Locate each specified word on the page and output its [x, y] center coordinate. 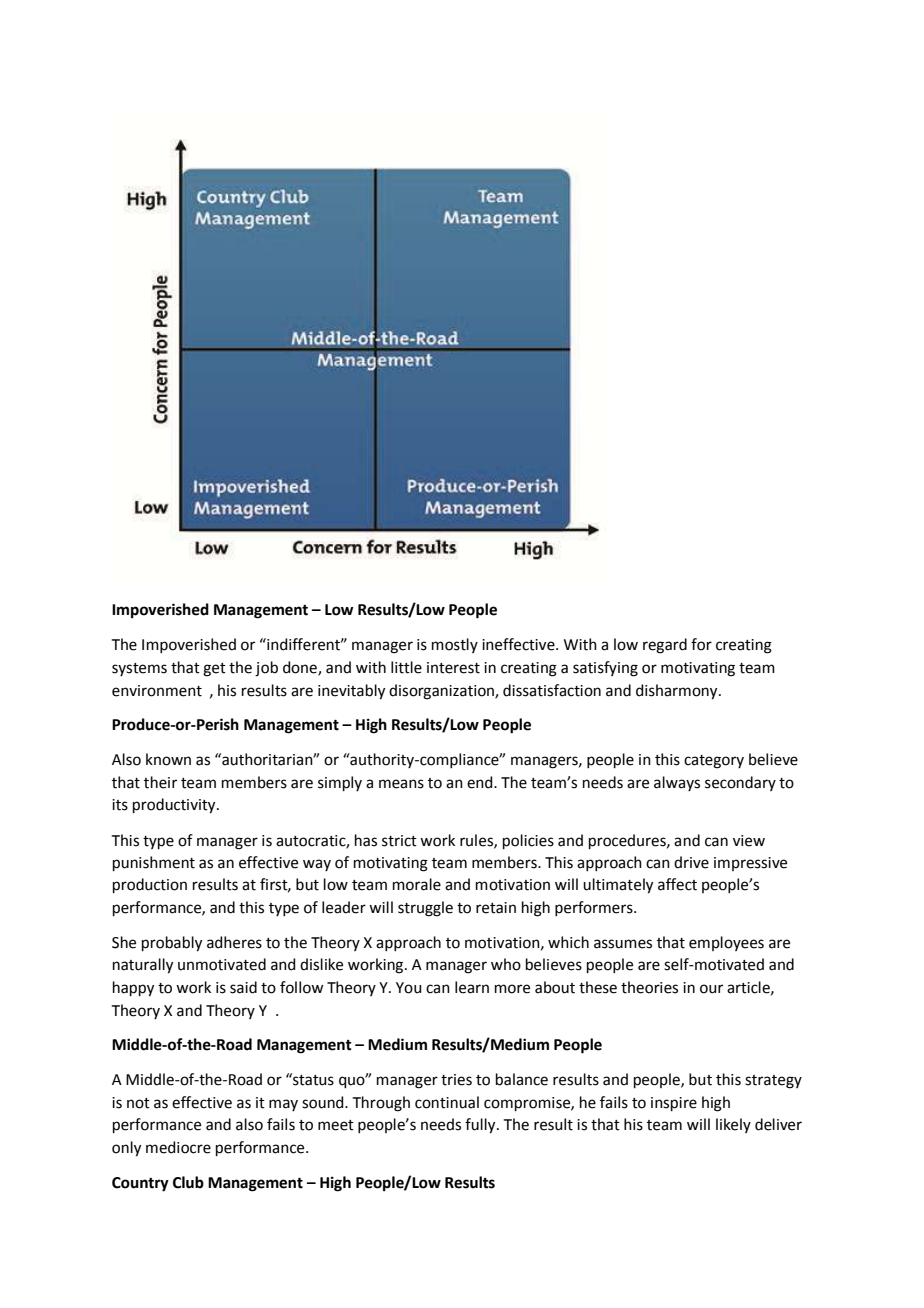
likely [733, 1125]
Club [188, 1182]
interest [453, 668]
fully [481, 1126]
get [214, 670]
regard [665, 646]
